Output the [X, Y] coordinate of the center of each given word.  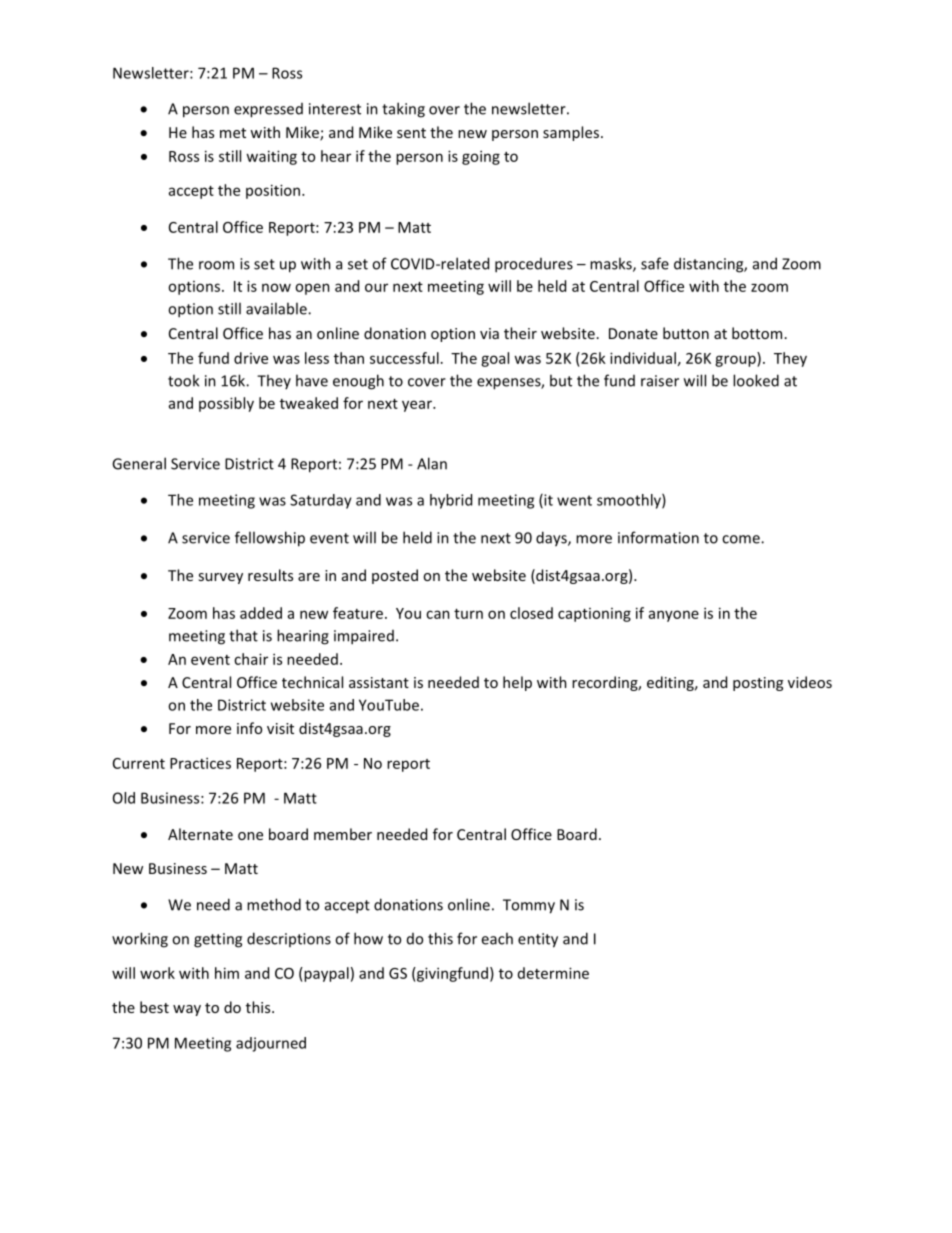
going [481, 157]
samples [571, 133]
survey [220, 578]
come [742, 539]
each [497, 938]
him [227, 973]
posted [395, 576]
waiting [271, 157]
